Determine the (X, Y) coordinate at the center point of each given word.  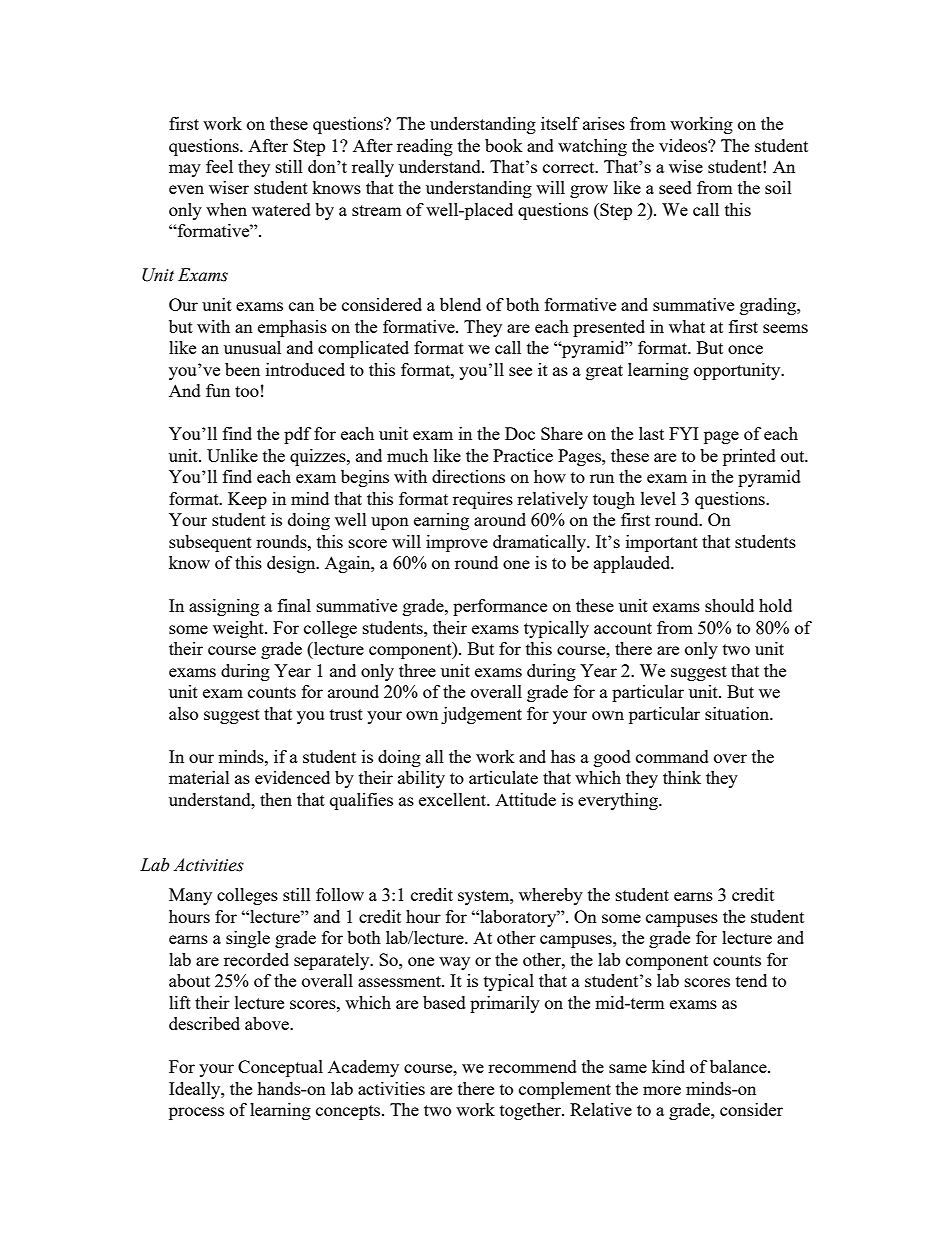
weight (239, 629)
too (247, 391)
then (276, 799)
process (196, 1113)
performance (500, 607)
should (729, 605)
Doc (520, 433)
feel (219, 166)
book (504, 145)
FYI (683, 433)
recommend (532, 1066)
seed (675, 187)
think (682, 777)
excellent (454, 799)
